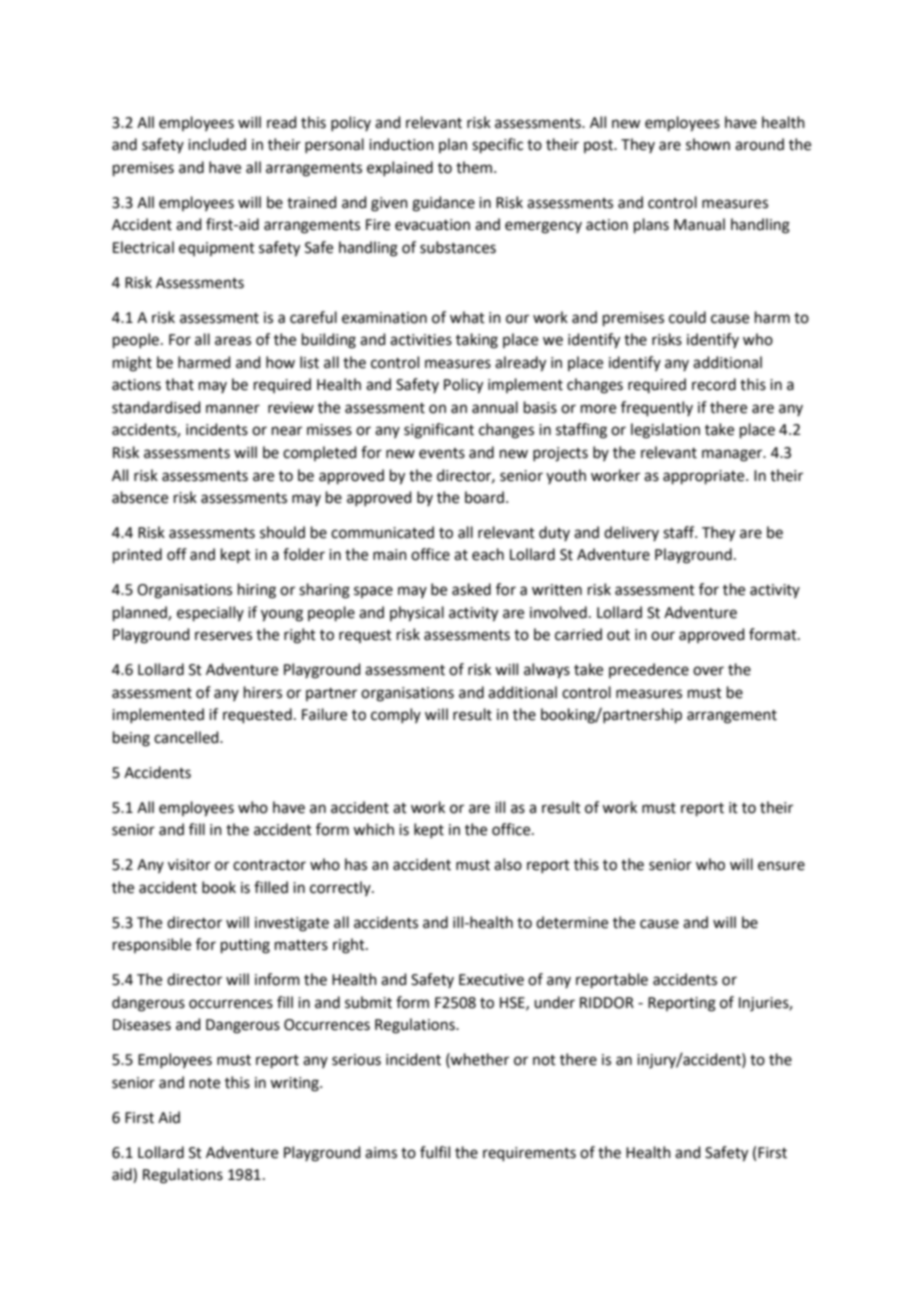  What do you see at coordinates (474, 167) in the image?
I see `them` at bounding box center [474, 167].
